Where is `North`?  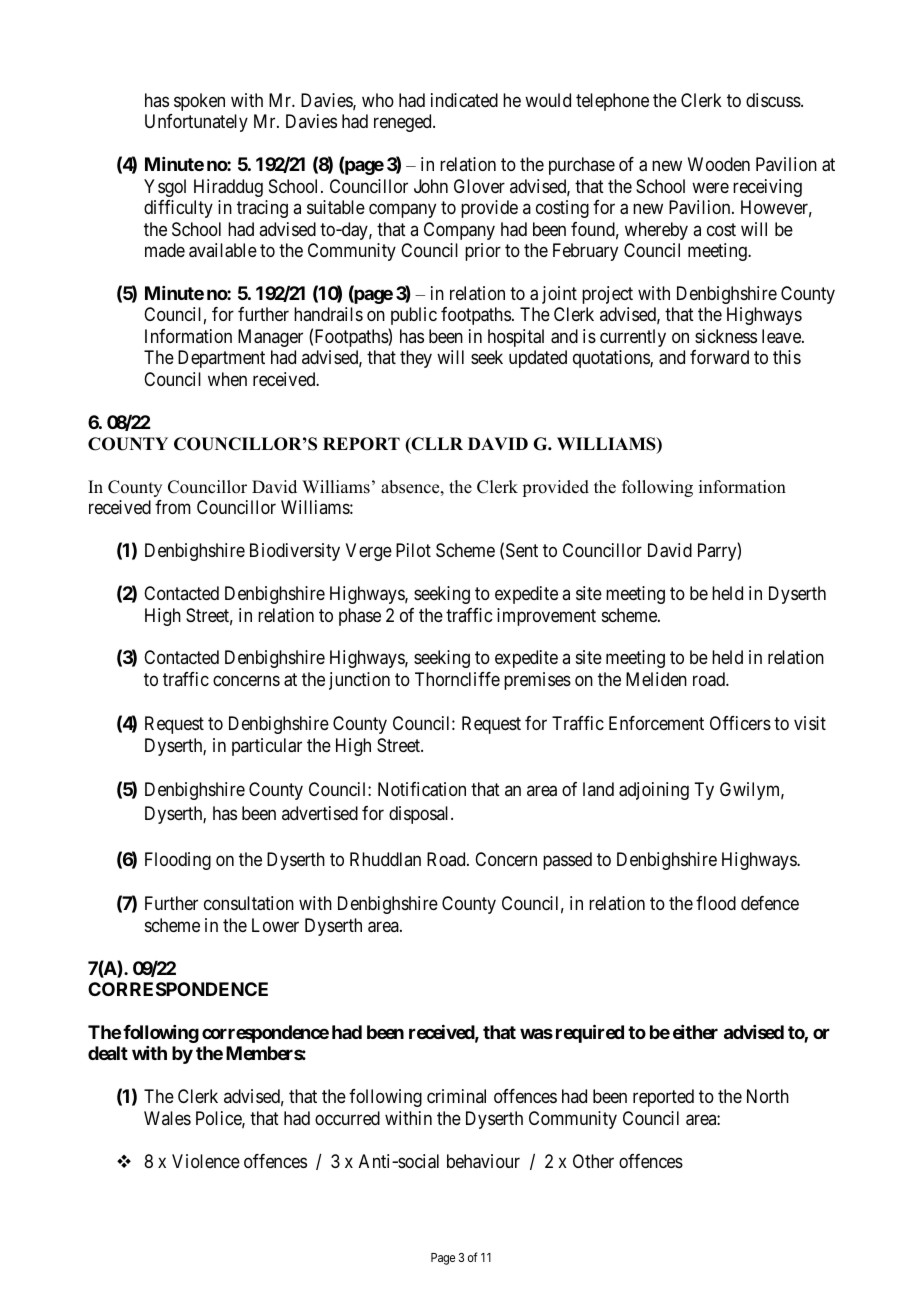 North is located at coordinates (768, 1096).
